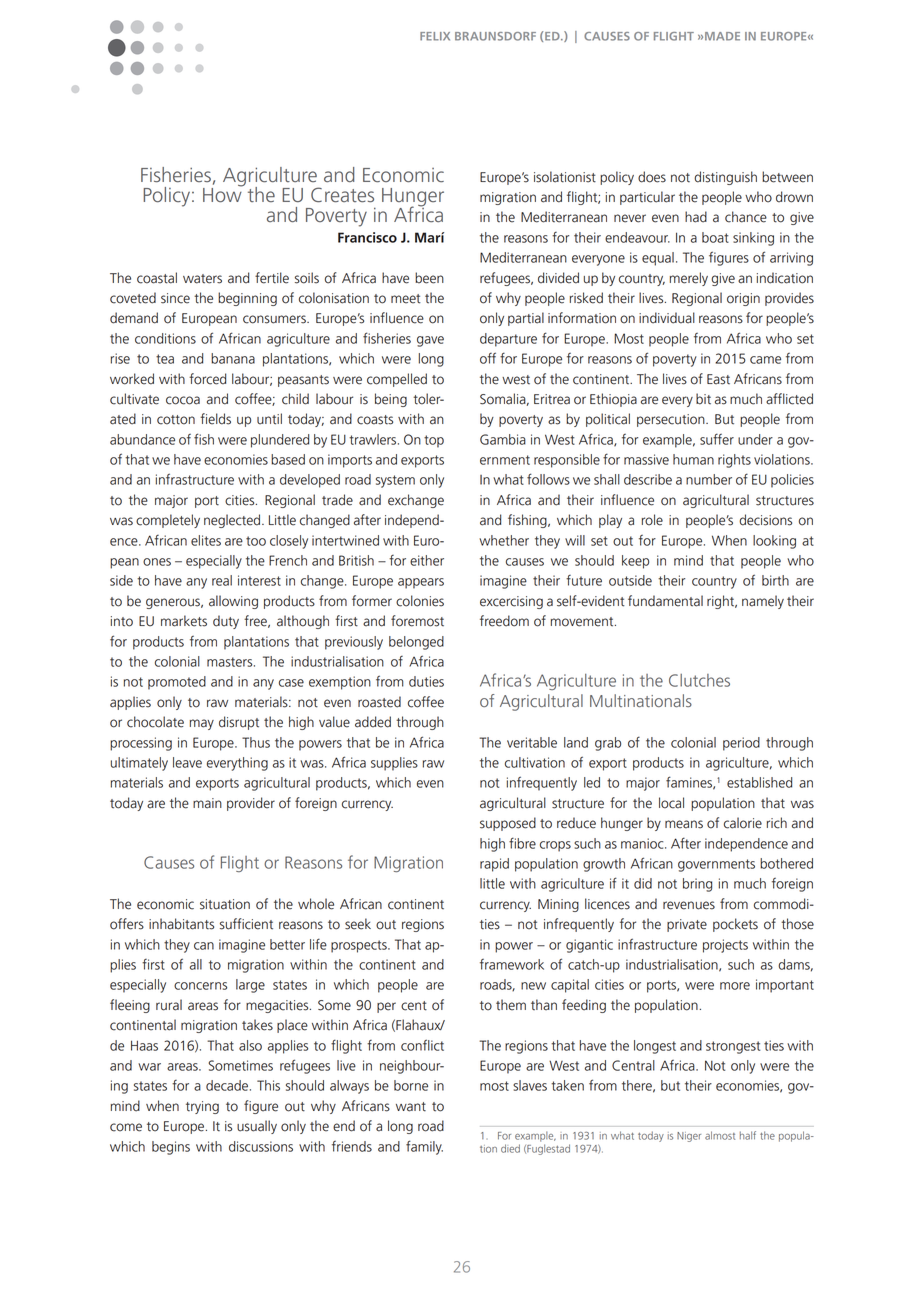 Image resolution: width=924 pixels, height=1308 pixels. Describe the element at coordinates (233, 358) in the page. I see `banana` at that location.
